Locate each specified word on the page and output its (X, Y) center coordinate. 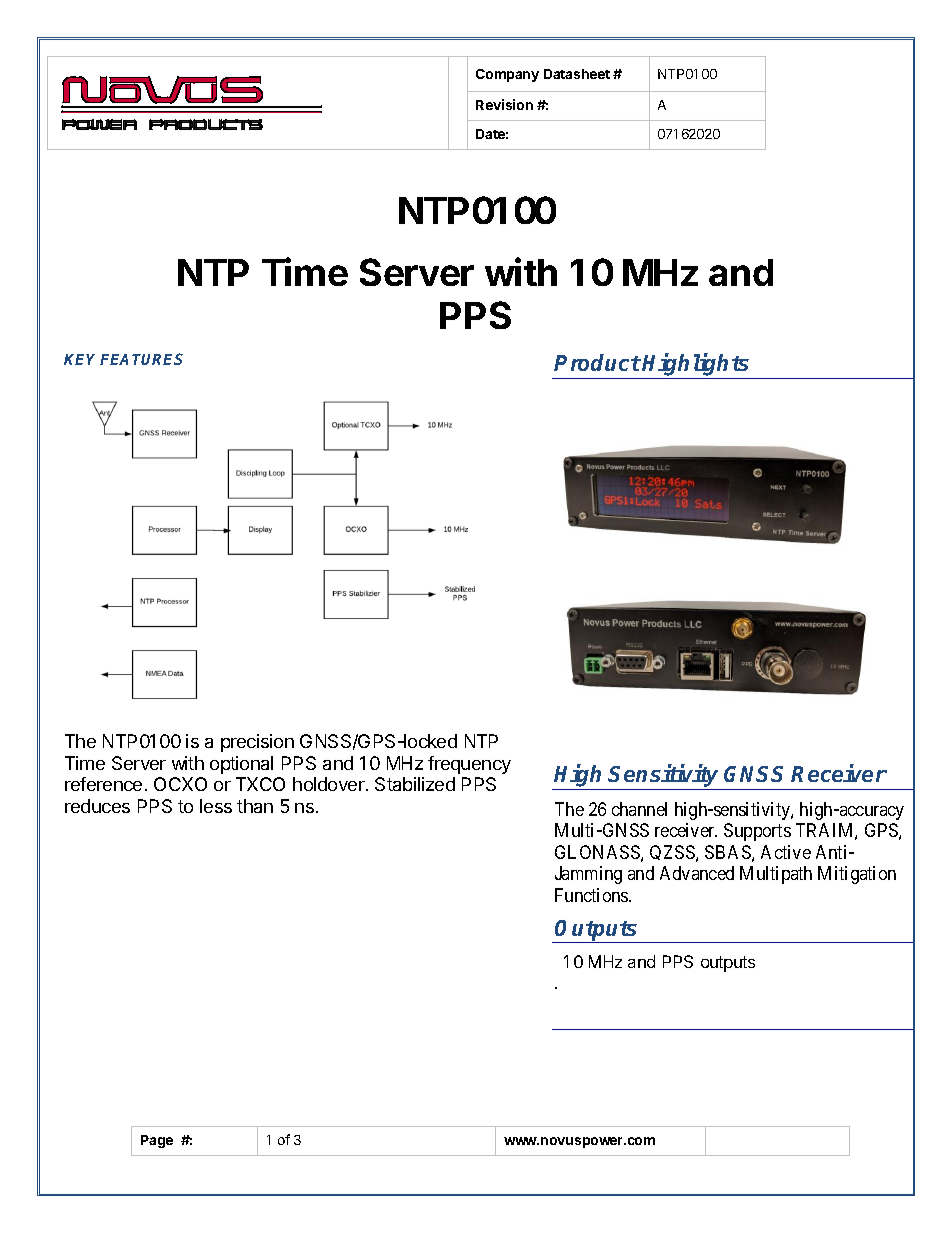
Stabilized (415, 784)
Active (786, 852)
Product (597, 362)
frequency (469, 765)
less (216, 806)
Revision (504, 104)
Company (507, 75)
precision (257, 743)
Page (157, 1141)
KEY (82, 359)
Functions (592, 895)
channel (639, 809)
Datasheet (577, 74)
